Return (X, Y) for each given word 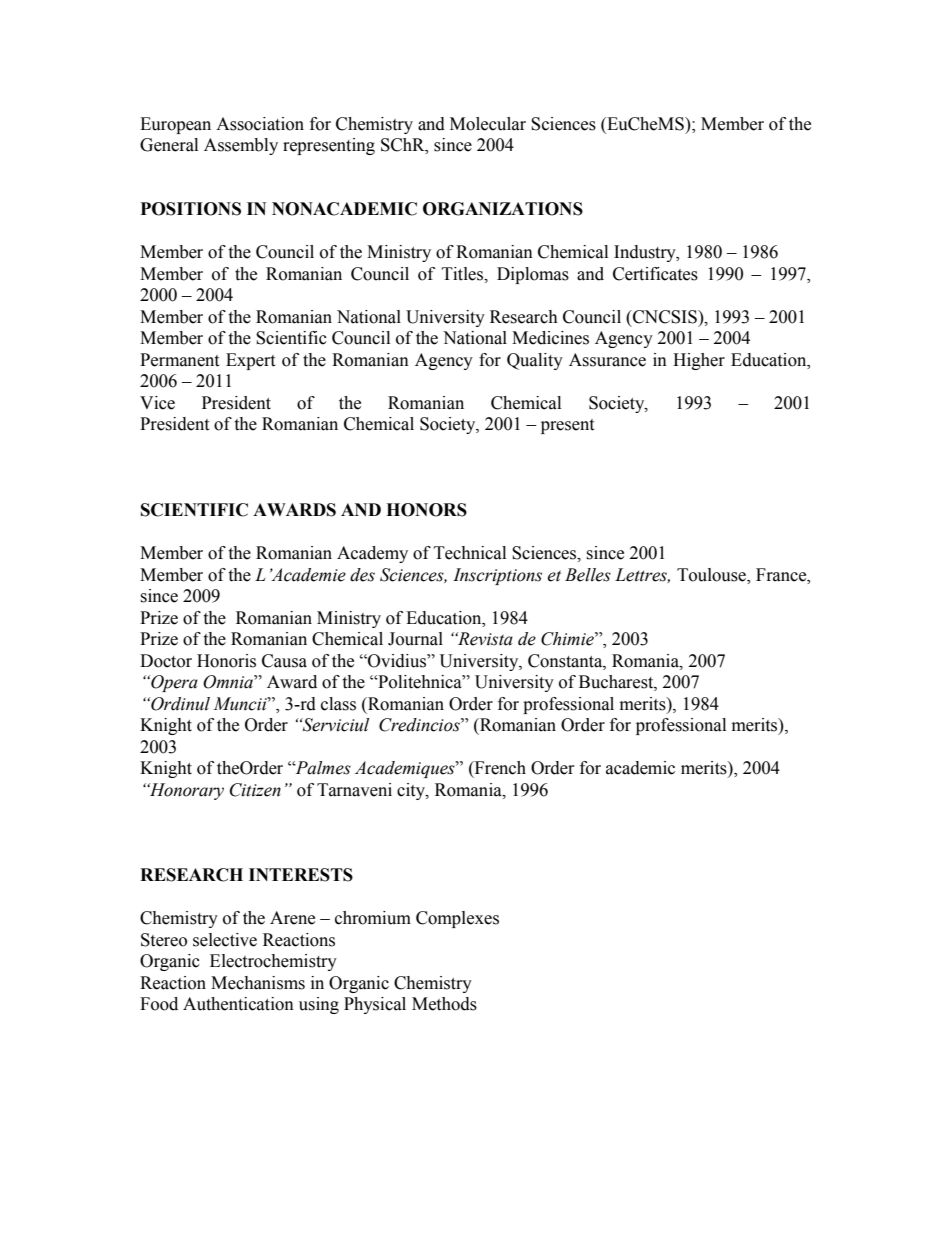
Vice (157, 403)
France (782, 575)
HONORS (426, 510)
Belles (588, 575)
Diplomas (533, 275)
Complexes (457, 919)
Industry (646, 253)
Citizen (255, 790)
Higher (699, 361)
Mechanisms (258, 983)
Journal (415, 639)
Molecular (488, 124)
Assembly (241, 146)
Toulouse (712, 575)
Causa (284, 661)
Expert (250, 361)
